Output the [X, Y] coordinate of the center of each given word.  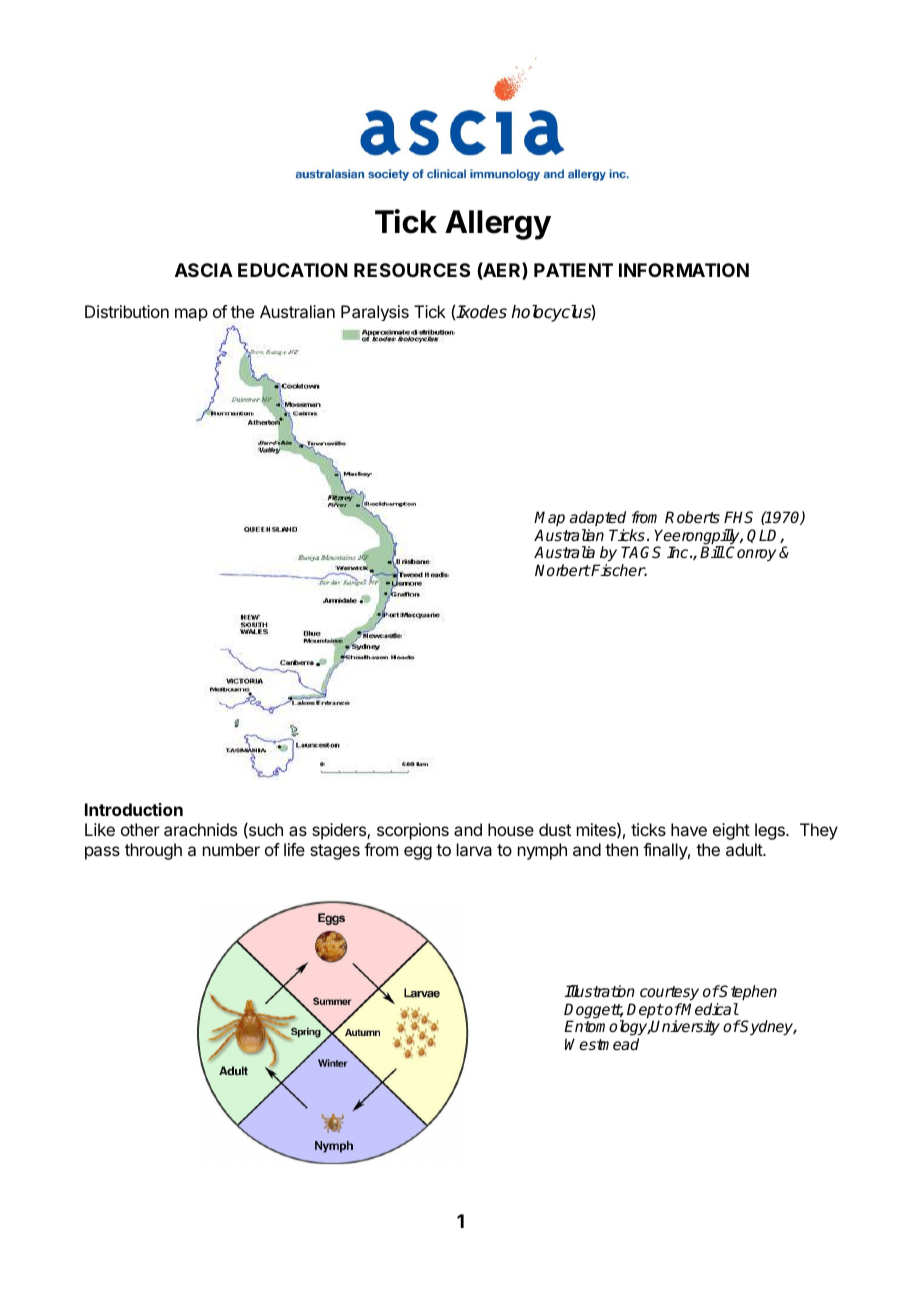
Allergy [498, 225]
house [511, 829]
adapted [598, 518]
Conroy [751, 554]
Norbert [562, 570]
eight [731, 831]
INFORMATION [684, 270]
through [153, 851]
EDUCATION [293, 270]
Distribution [127, 311]
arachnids [200, 829]
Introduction [134, 809]
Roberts [692, 517]
